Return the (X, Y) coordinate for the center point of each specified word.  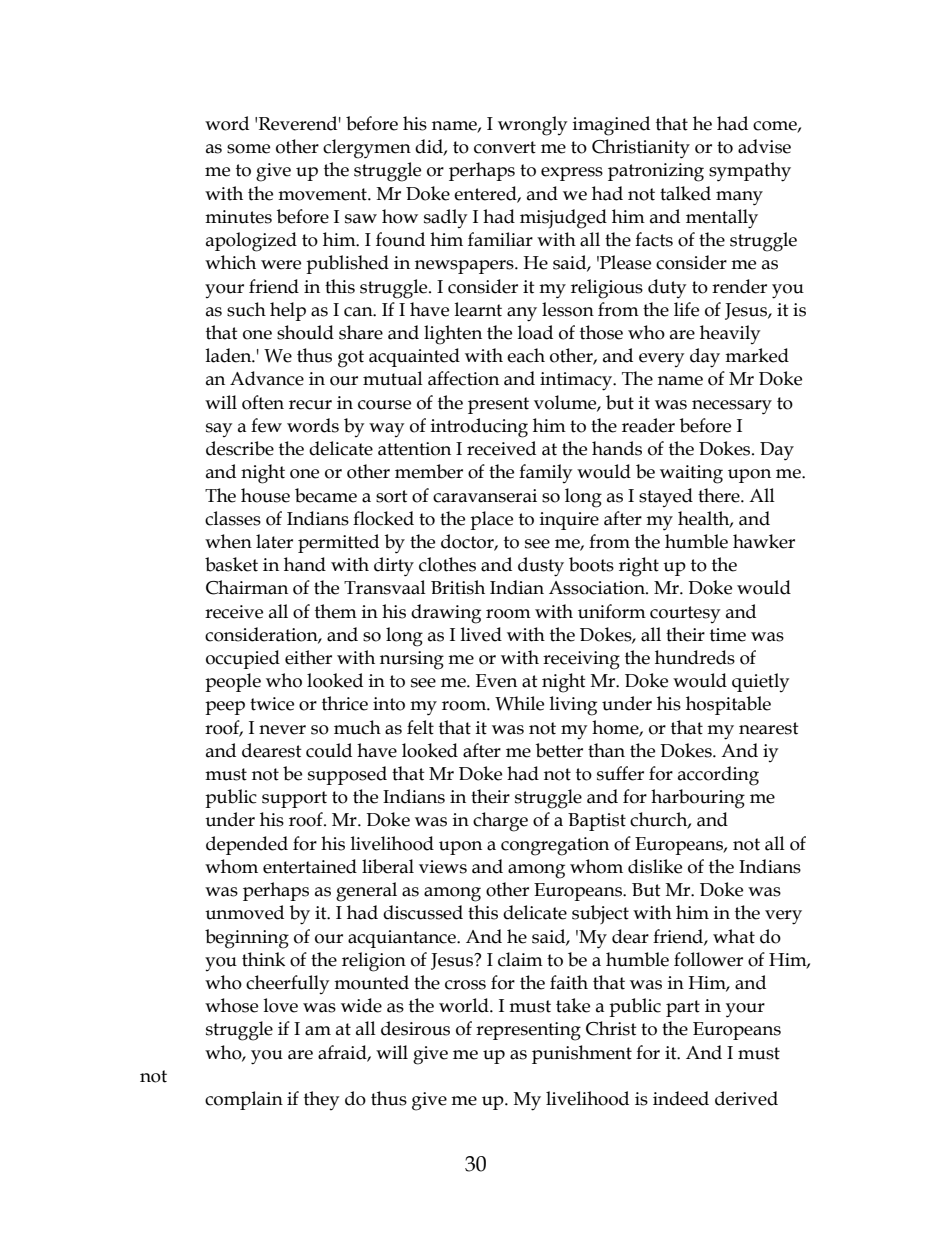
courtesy (685, 614)
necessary (732, 407)
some (248, 149)
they (321, 1100)
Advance (267, 378)
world (465, 1005)
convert (505, 147)
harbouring (698, 799)
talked (685, 193)
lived (481, 634)
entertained (310, 866)
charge (500, 822)
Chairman (247, 587)
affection (463, 378)
